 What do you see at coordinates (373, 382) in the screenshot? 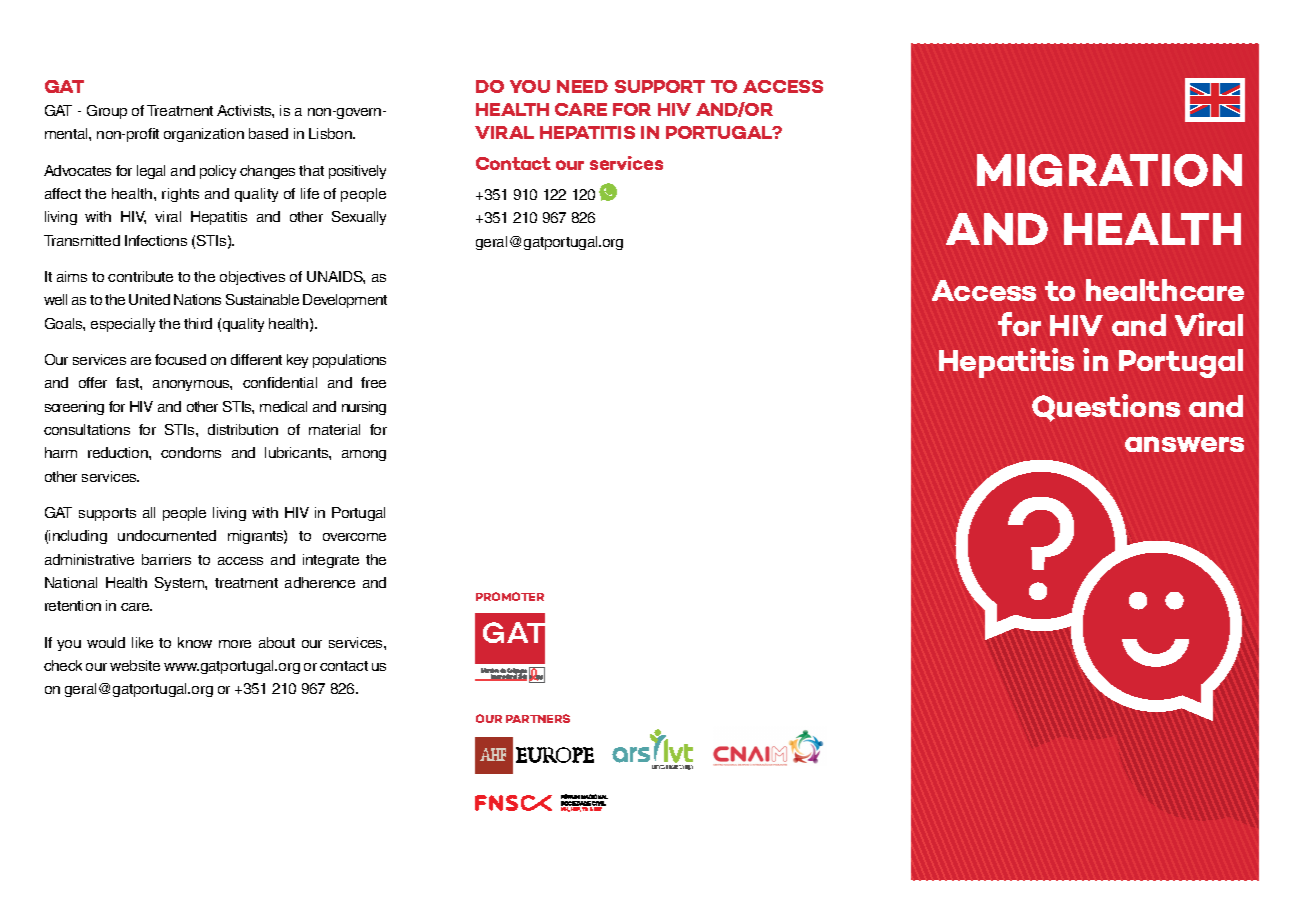
I see `free` at bounding box center [373, 382].
